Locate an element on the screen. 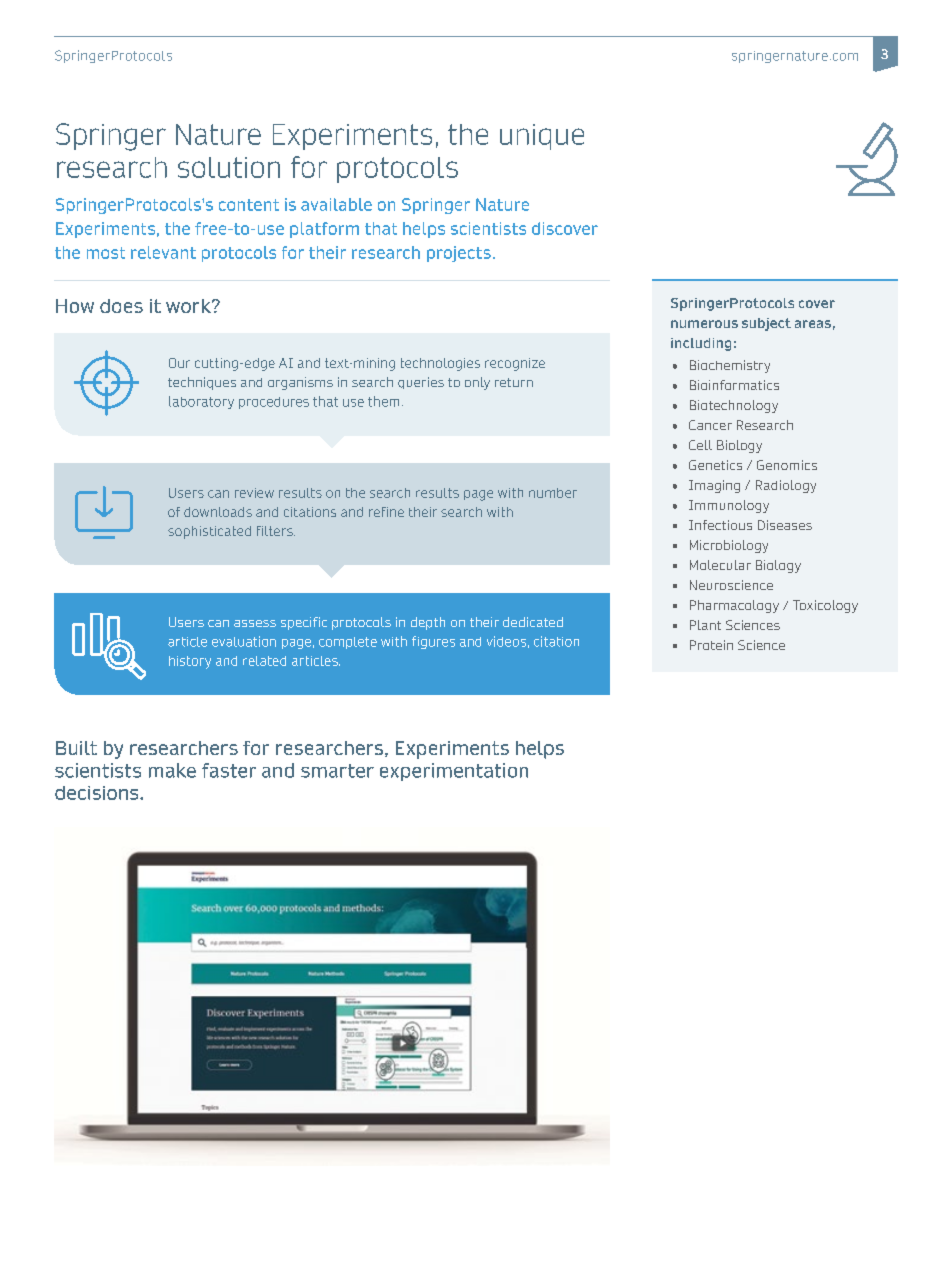 Image resolution: width=952 pixels, height=1265 pixels. number is located at coordinates (553, 493).
